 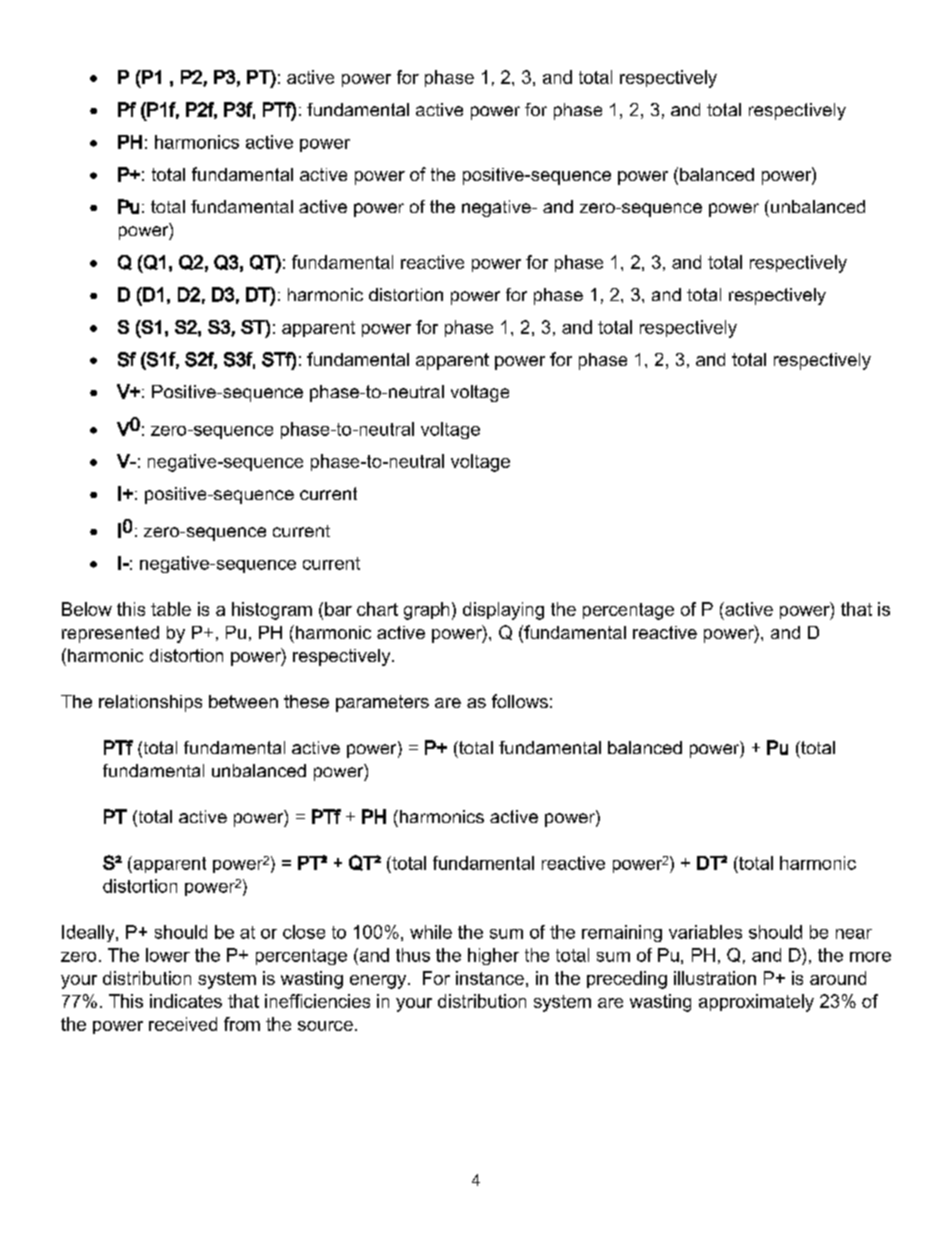 I want to click on variables, so click(x=705, y=932).
